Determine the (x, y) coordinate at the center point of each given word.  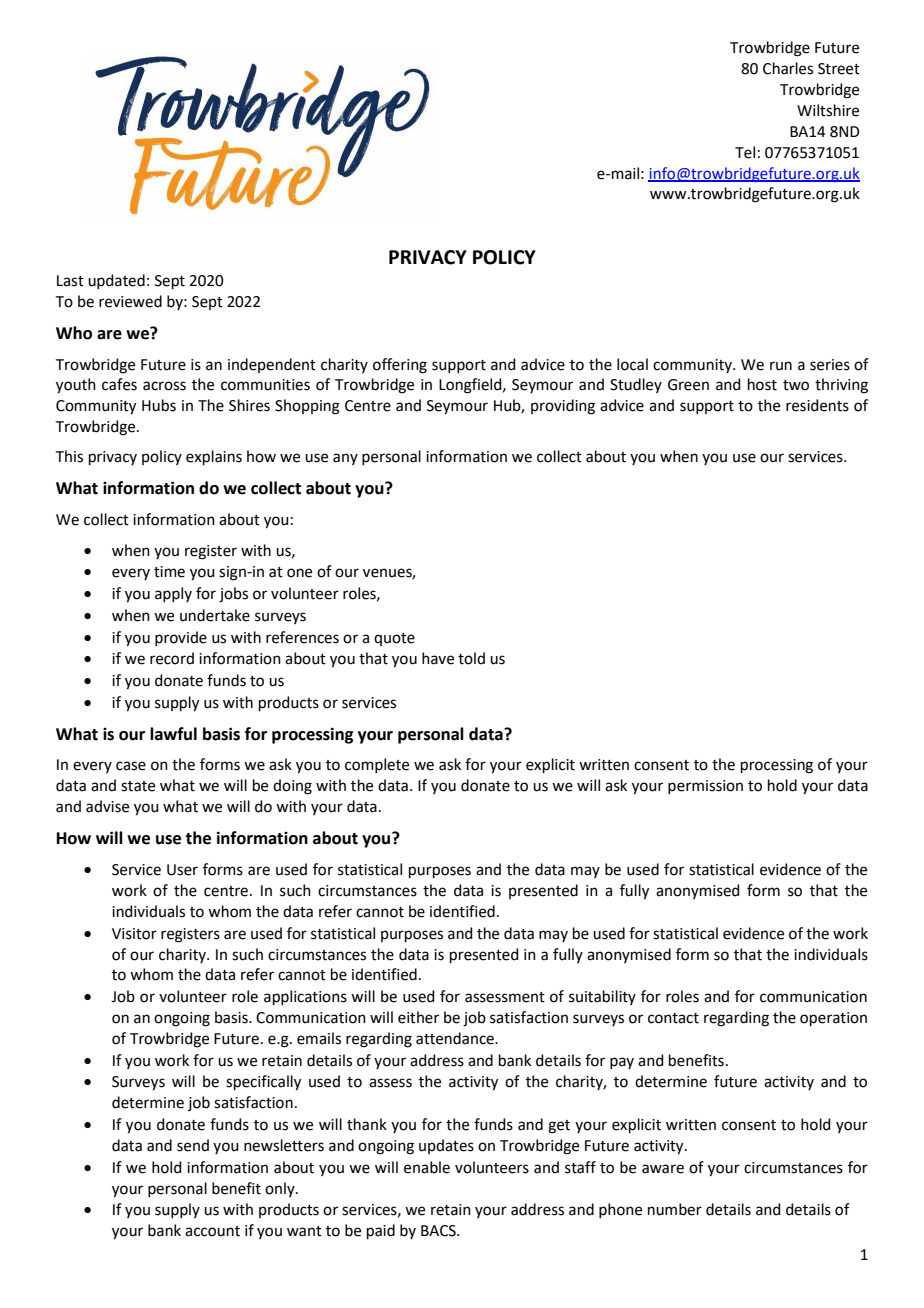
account (212, 1231)
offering (400, 366)
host (762, 384)
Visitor (134, 934)
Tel (745, 152)
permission (705, 787)
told (471, 658)
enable (427, 1167)
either (418, 1017)
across (164, 386)
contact (673, 1018)
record (172, 658)
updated (116, 281)
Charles (788, 68)
